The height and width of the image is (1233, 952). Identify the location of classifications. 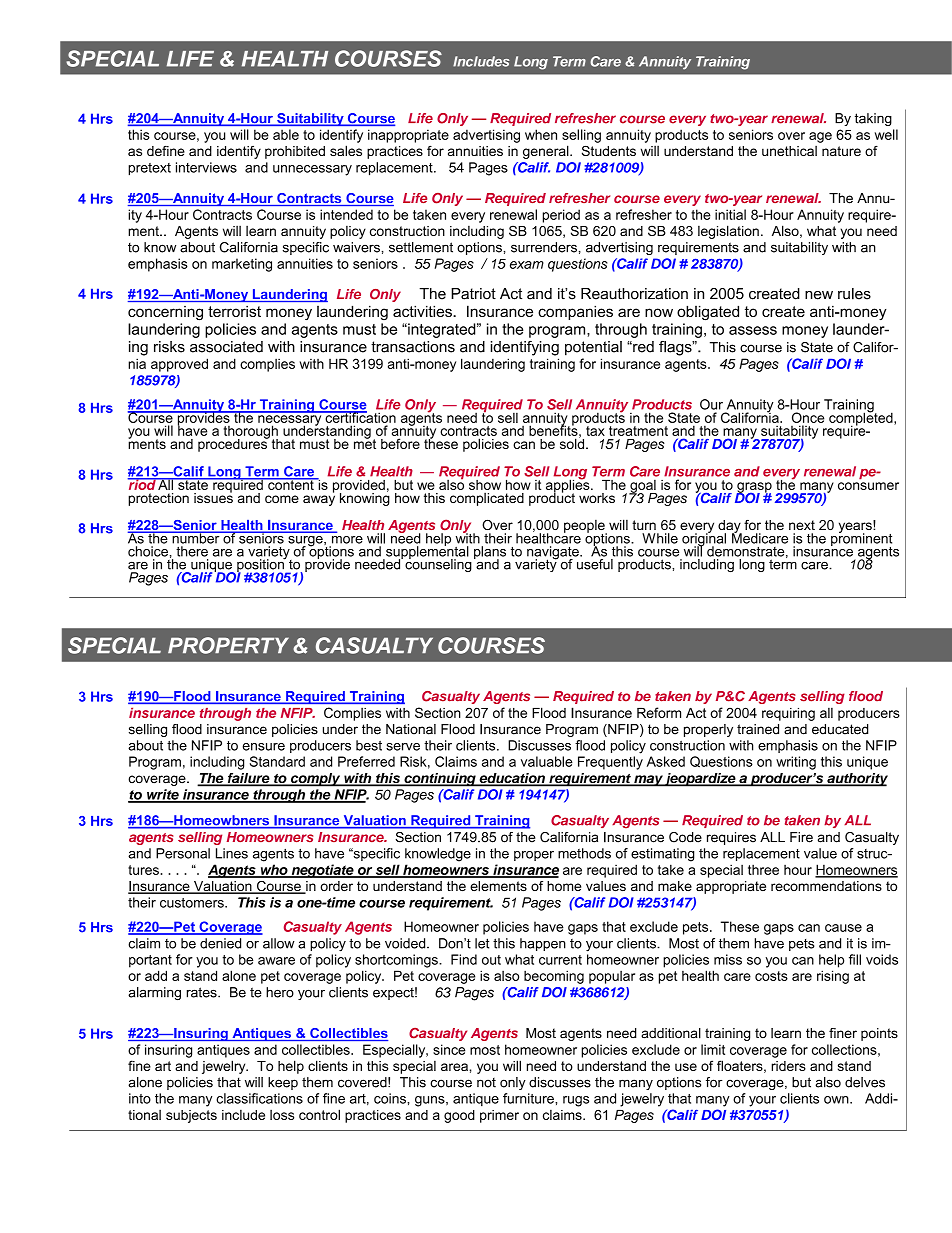
(259, 1098).
